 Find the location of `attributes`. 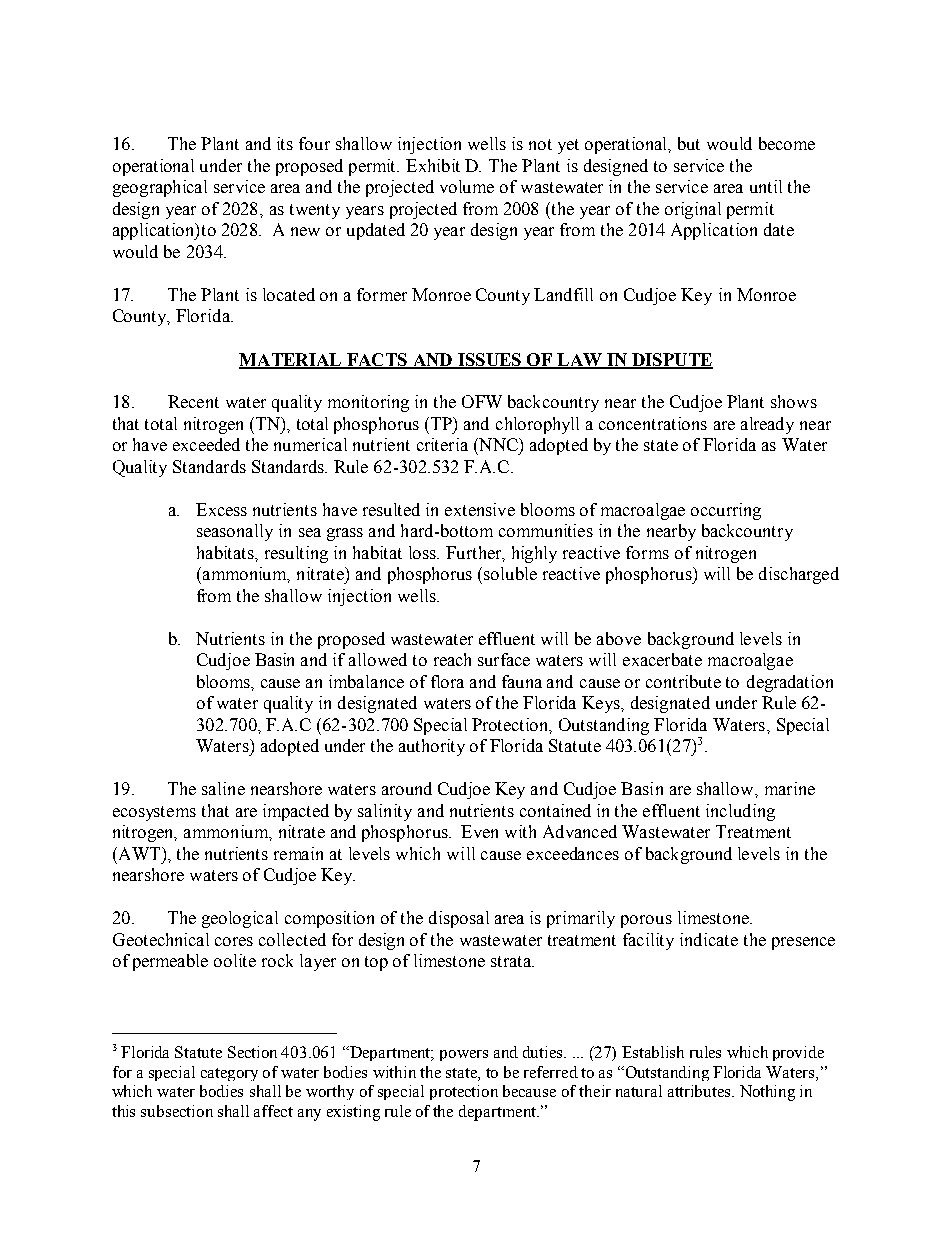

attributes is located at coordinates (700, 1091).
